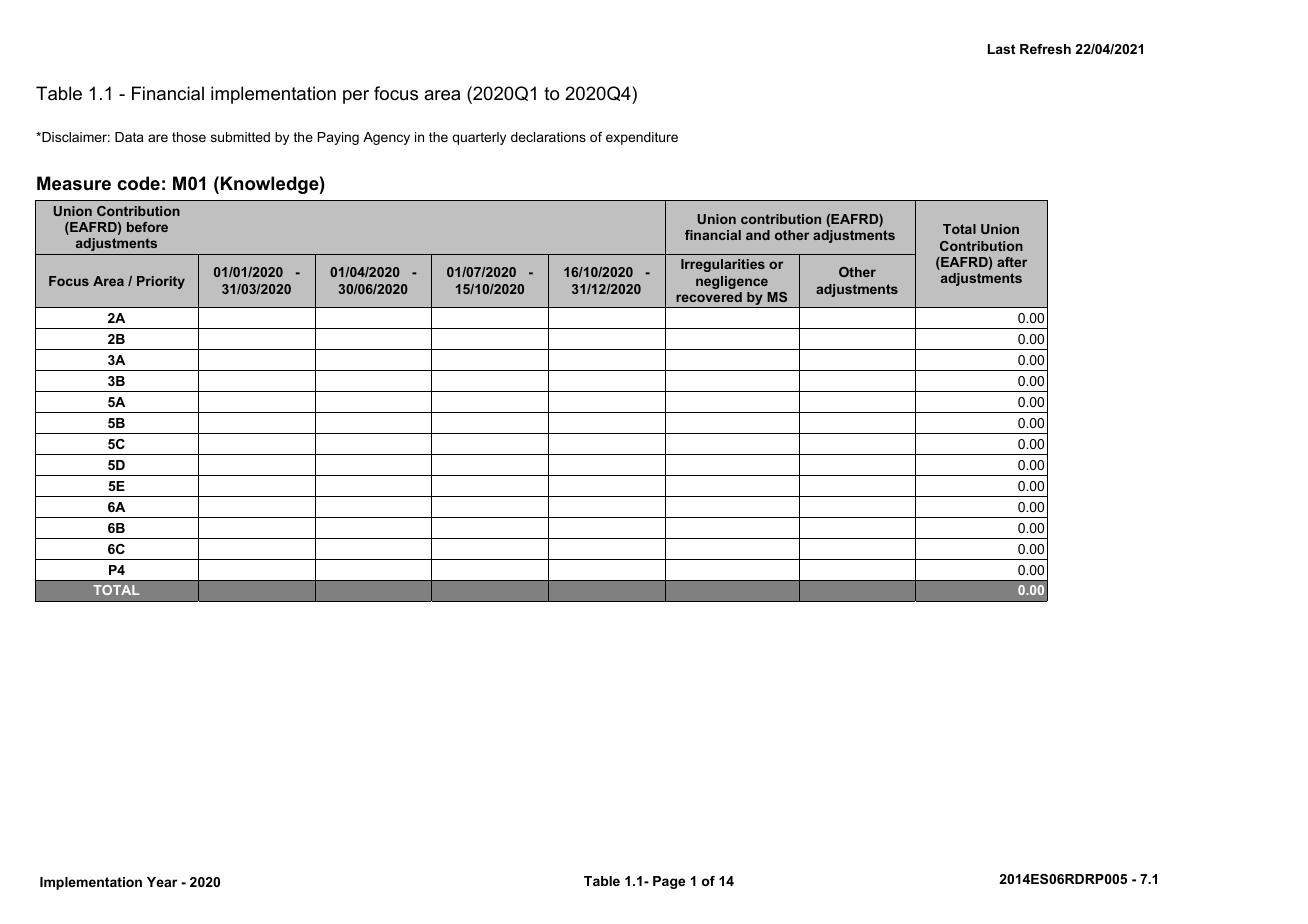 The image size is (1308, 924). I want to click on Year, so click(162, 882).
